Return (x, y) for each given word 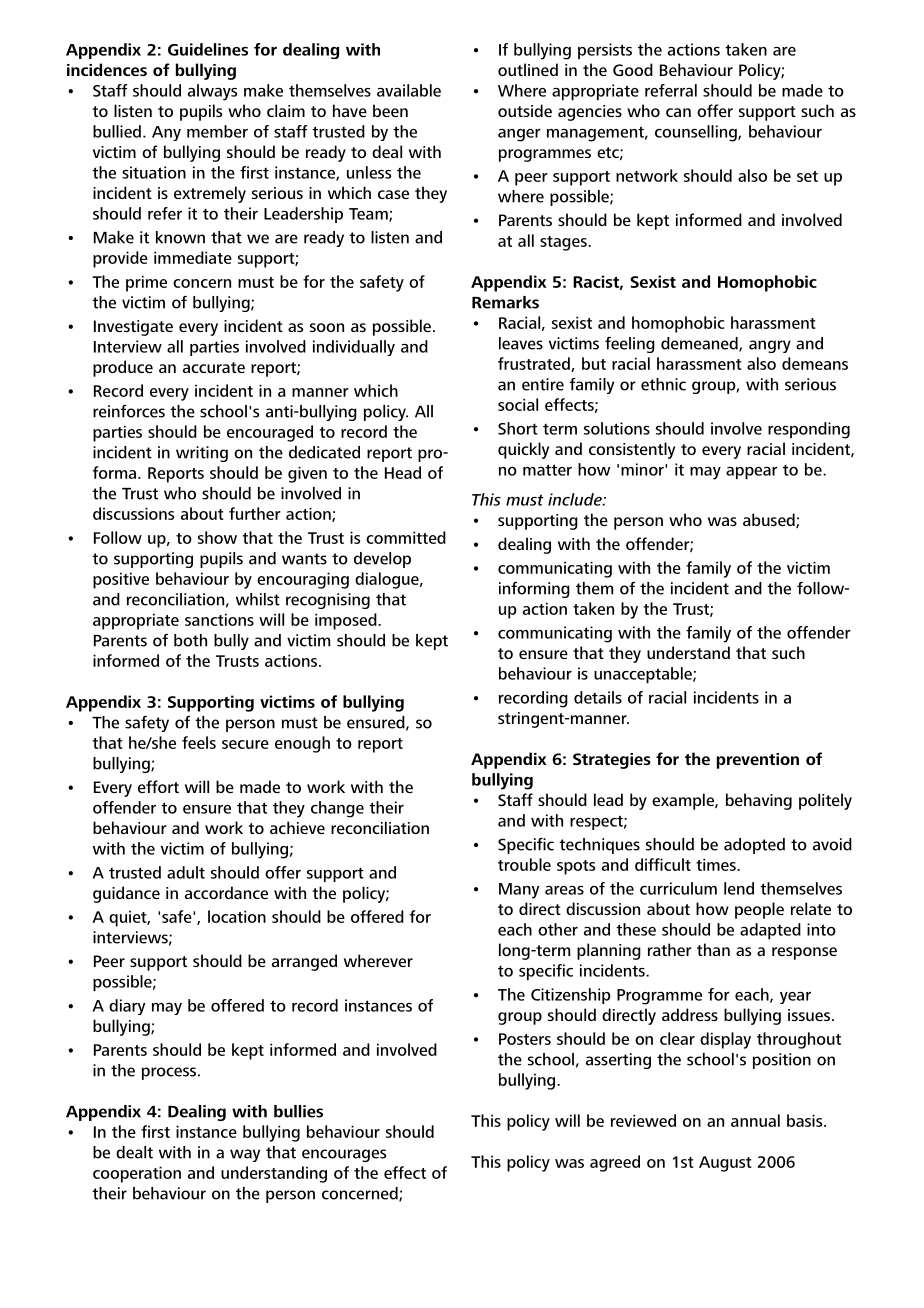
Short (518, 428)
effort (158, 786)
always (212, 92)
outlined (528, 69)
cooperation (137, 1174)
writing (202, 454)
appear (752, 473)
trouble (524, 864)
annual (755, 1120)
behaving (759, 801)
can (678, 112)
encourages (344, 1155)
